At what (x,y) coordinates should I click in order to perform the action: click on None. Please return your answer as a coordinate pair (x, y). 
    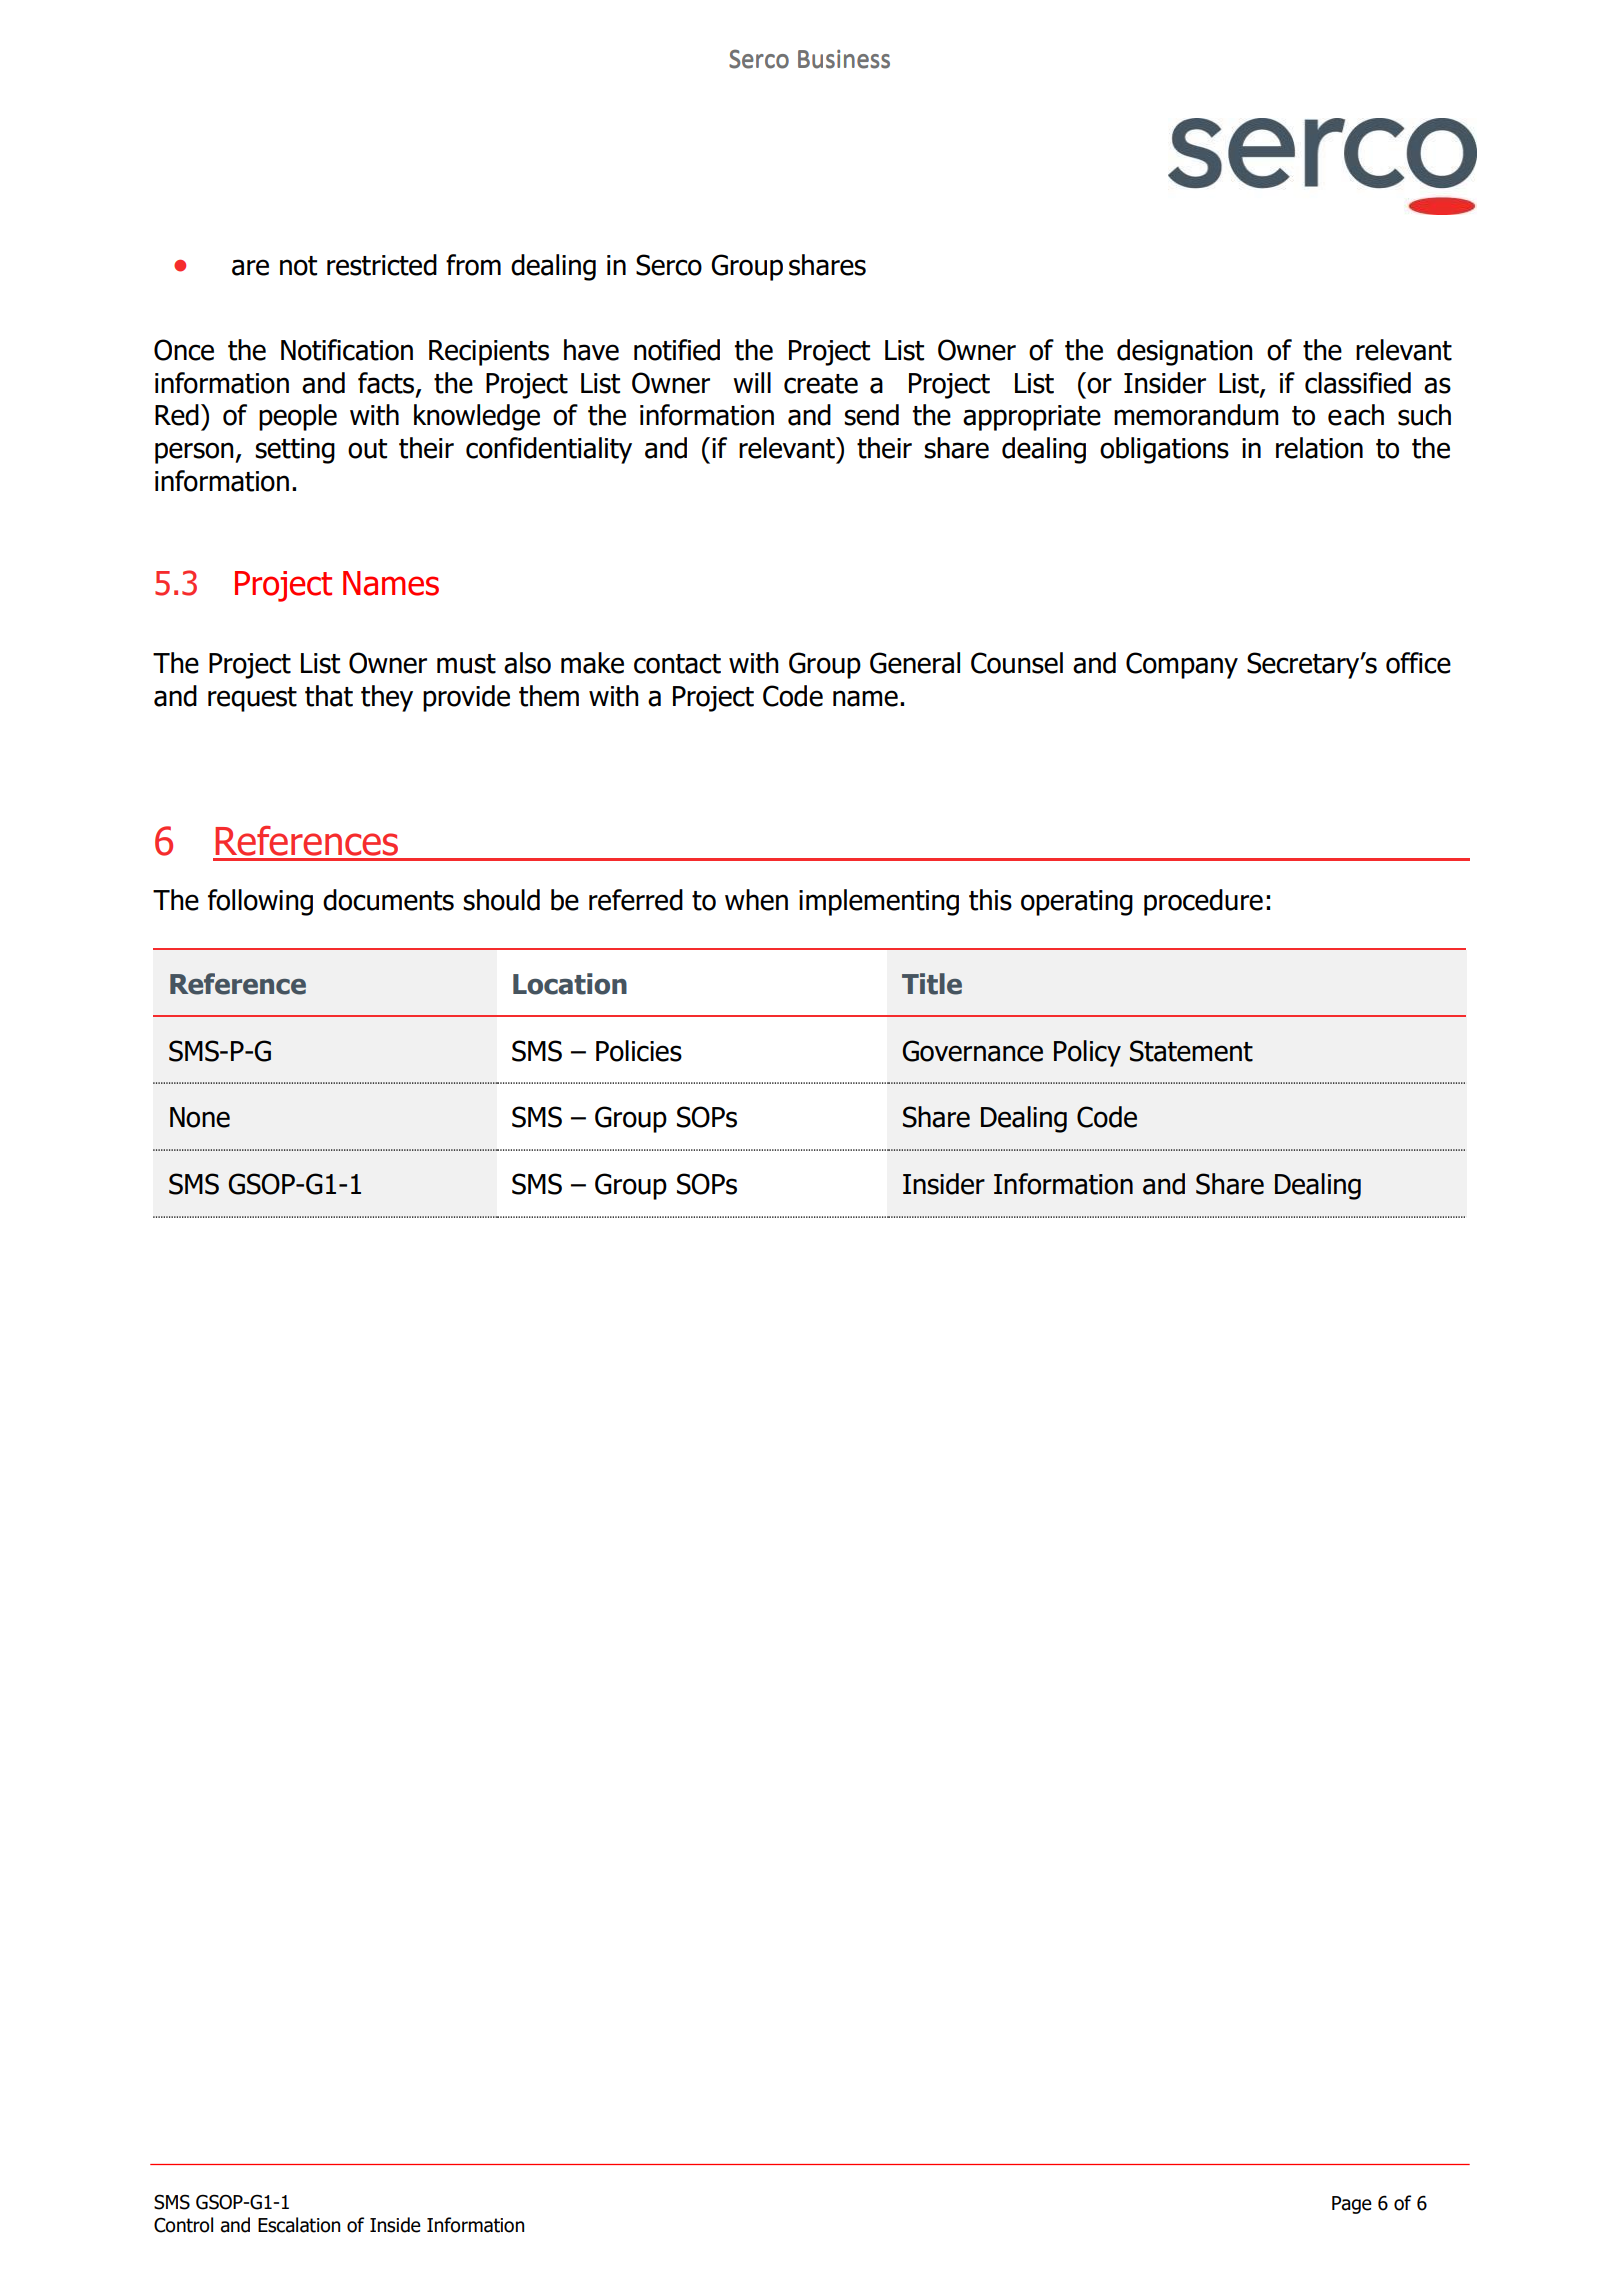
    Looking at the image, I should click on (200, 1117).
